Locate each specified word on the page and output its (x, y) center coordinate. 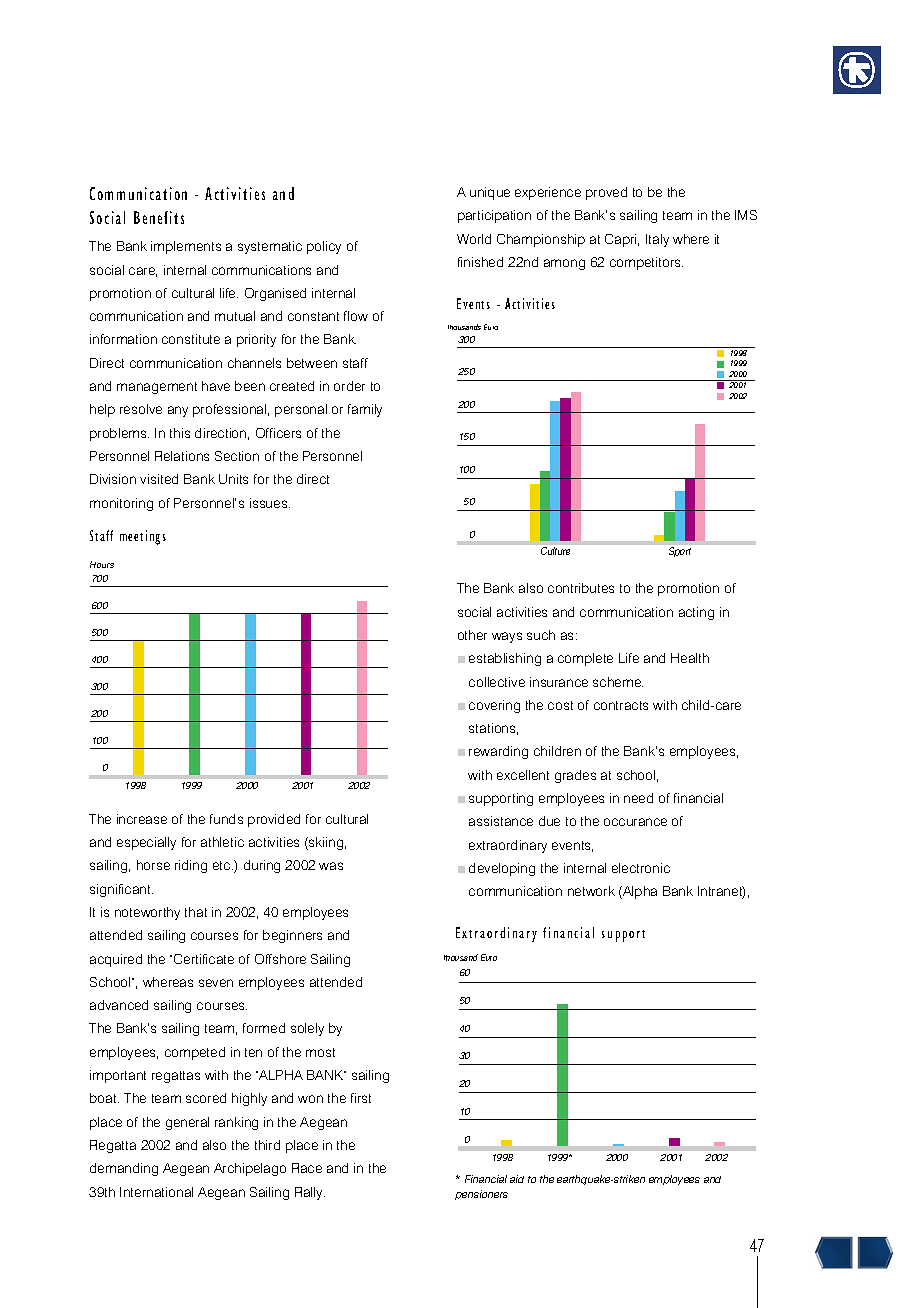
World (474, 239)
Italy (657, 240)
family (365, 410)
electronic (641, 868)
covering (494, 706)
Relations (182, 456)
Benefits (159, 217)
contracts (621, 705)
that (196, 912)
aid (517, 1179)
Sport (680, 552)
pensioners (481, 1195)
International (156, 1192)
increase (142, 819)
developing (502, 869)
